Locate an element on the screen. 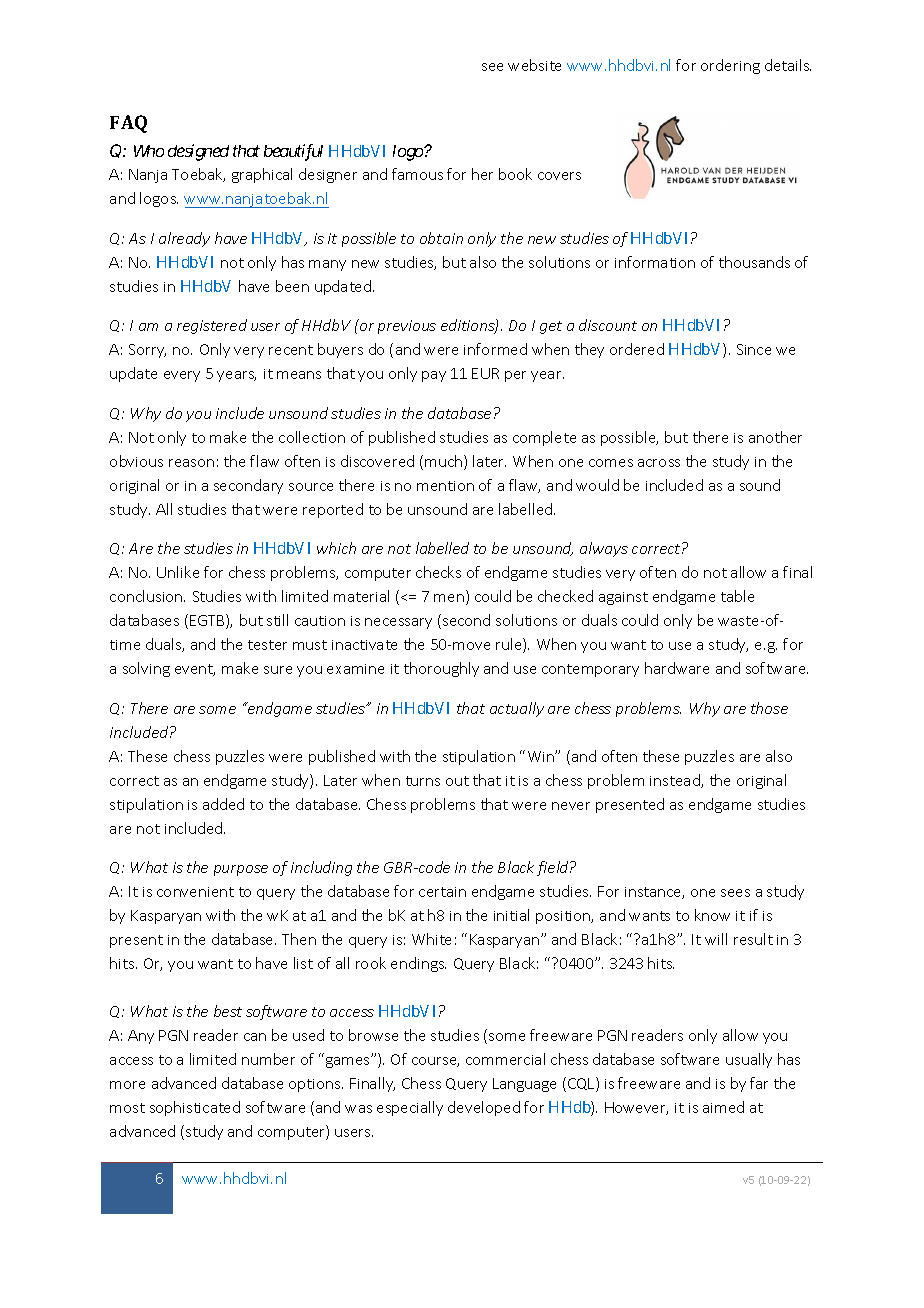 The height and width of the screenshot is (1308, 924). aimed is located at coordinates (723, 1107).
